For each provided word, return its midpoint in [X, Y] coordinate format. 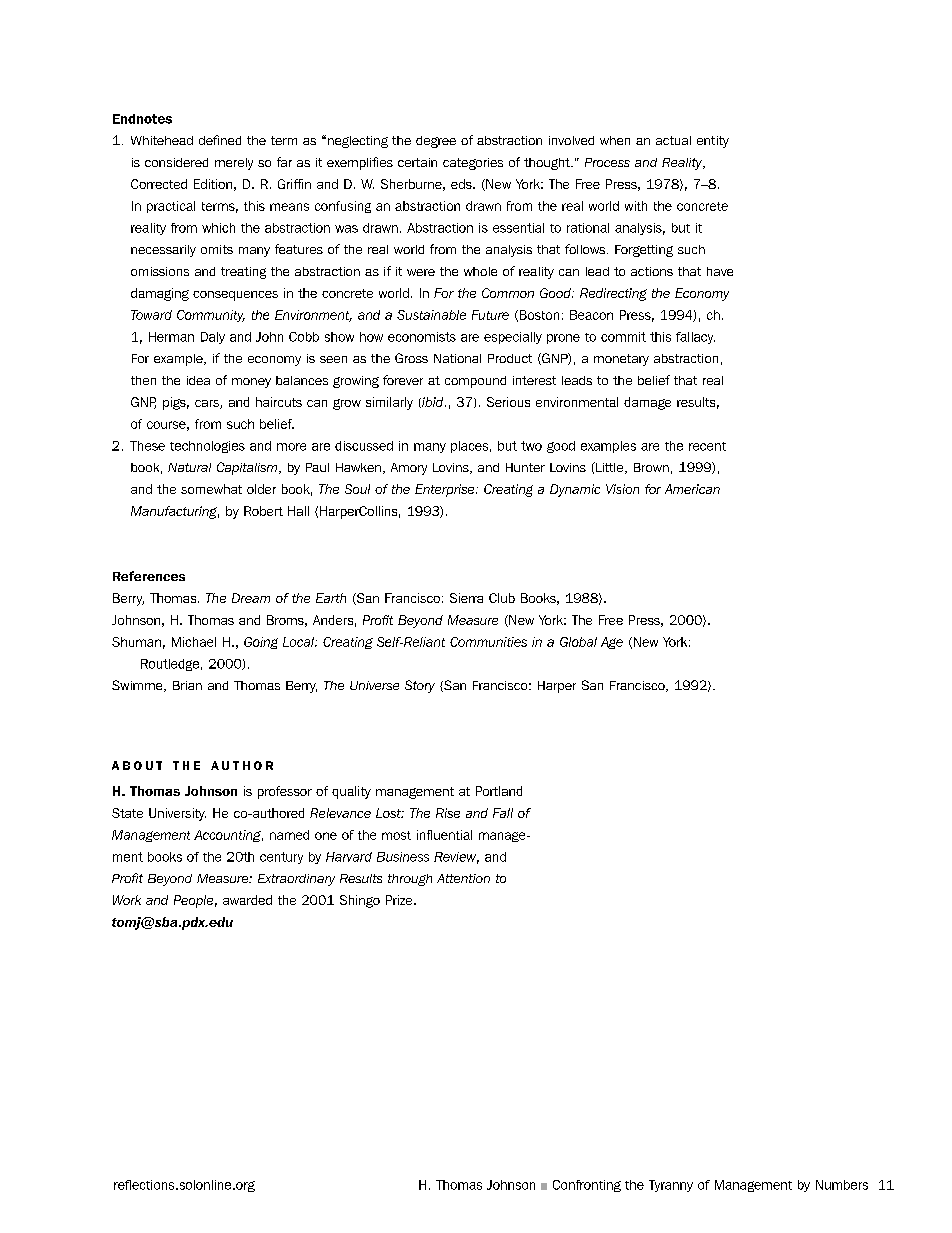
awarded [247, 900]
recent [707, 446]
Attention [463, 878]
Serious [508, 402]
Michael [194, 642]
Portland [499, 791]
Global [578, 642]
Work [127, 900]
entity [713, 142]
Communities [488, 642]
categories [473, 164]
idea [198, 380]
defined [220, 140]
